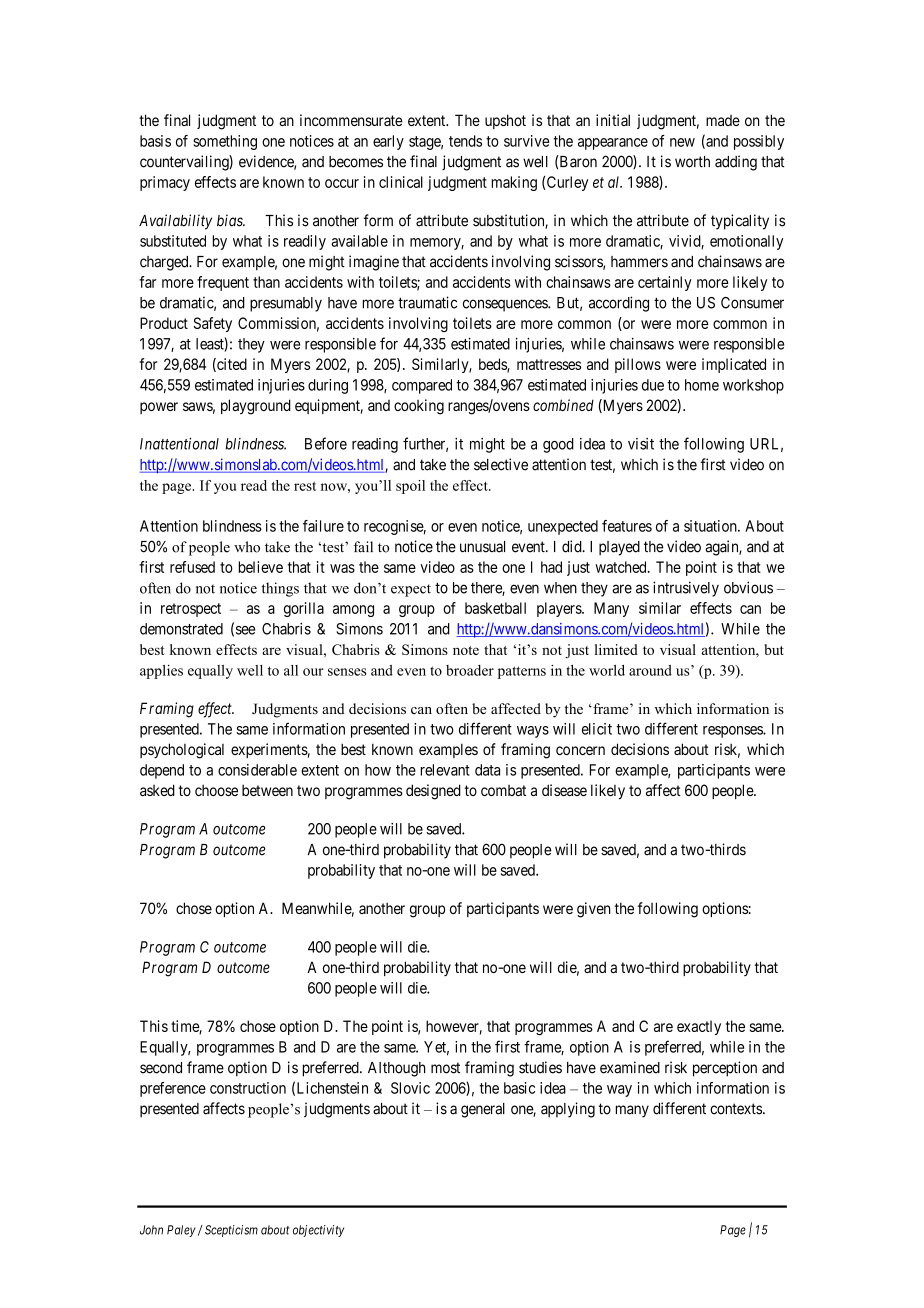 This image has height=1308, width=924. Describe the element at coordinates (483, 1110) in the image. I see `general` at that location.
